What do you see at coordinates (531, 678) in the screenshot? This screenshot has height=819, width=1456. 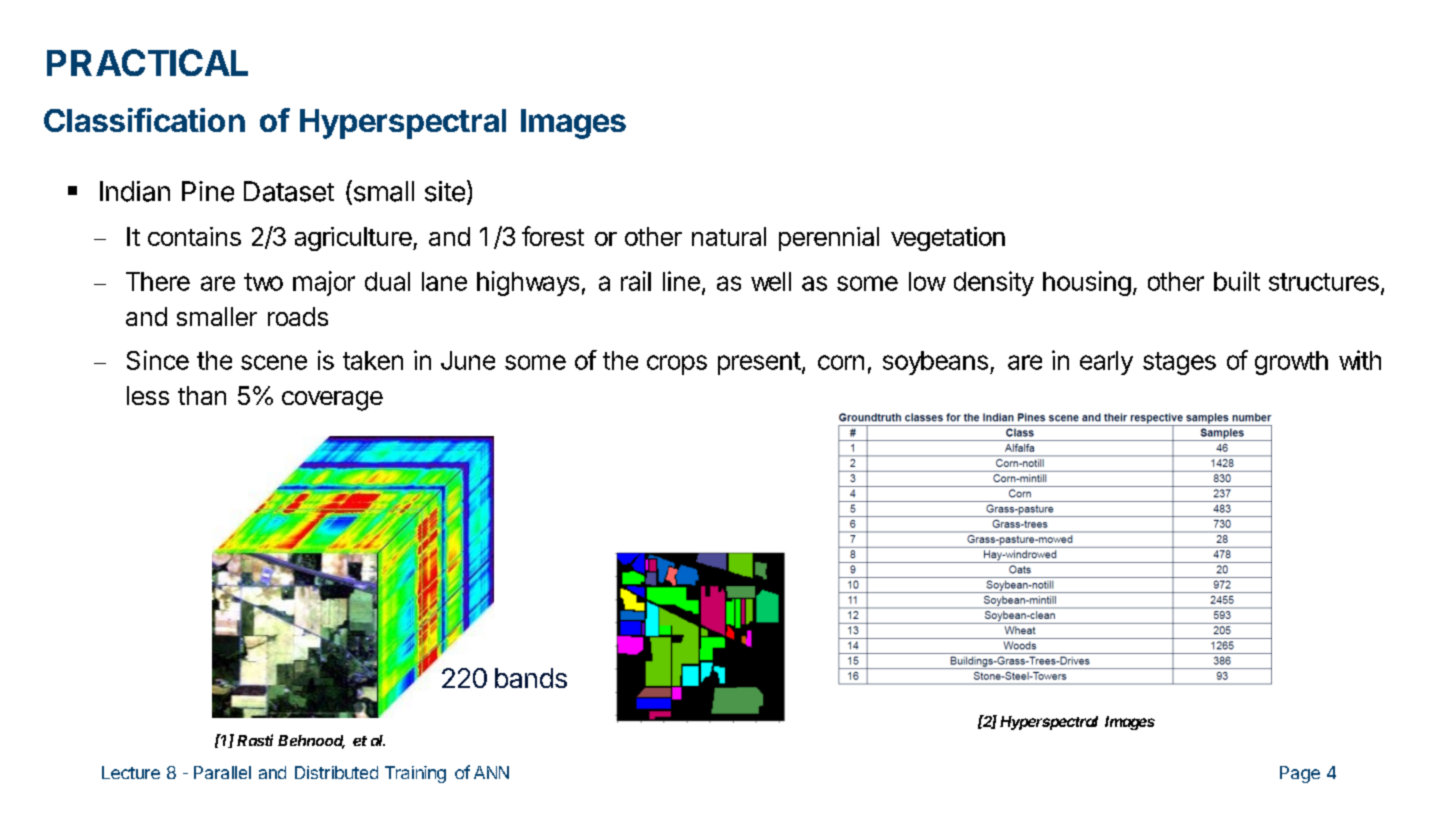 I see `bands` at bounding box center [531, 678].
